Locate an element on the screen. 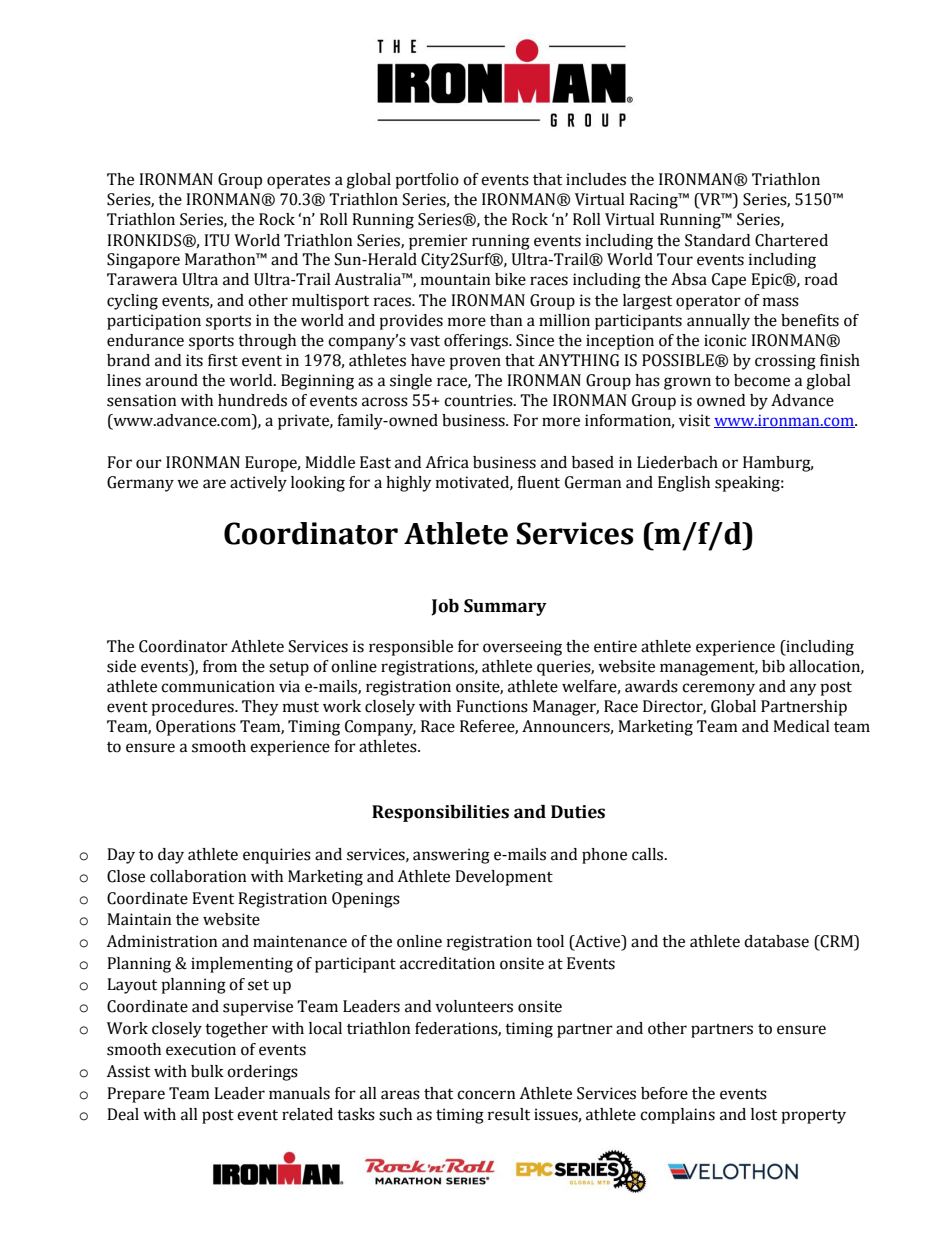 The image size is (952, 1233). Medical is located at coordinates (801, 726).
